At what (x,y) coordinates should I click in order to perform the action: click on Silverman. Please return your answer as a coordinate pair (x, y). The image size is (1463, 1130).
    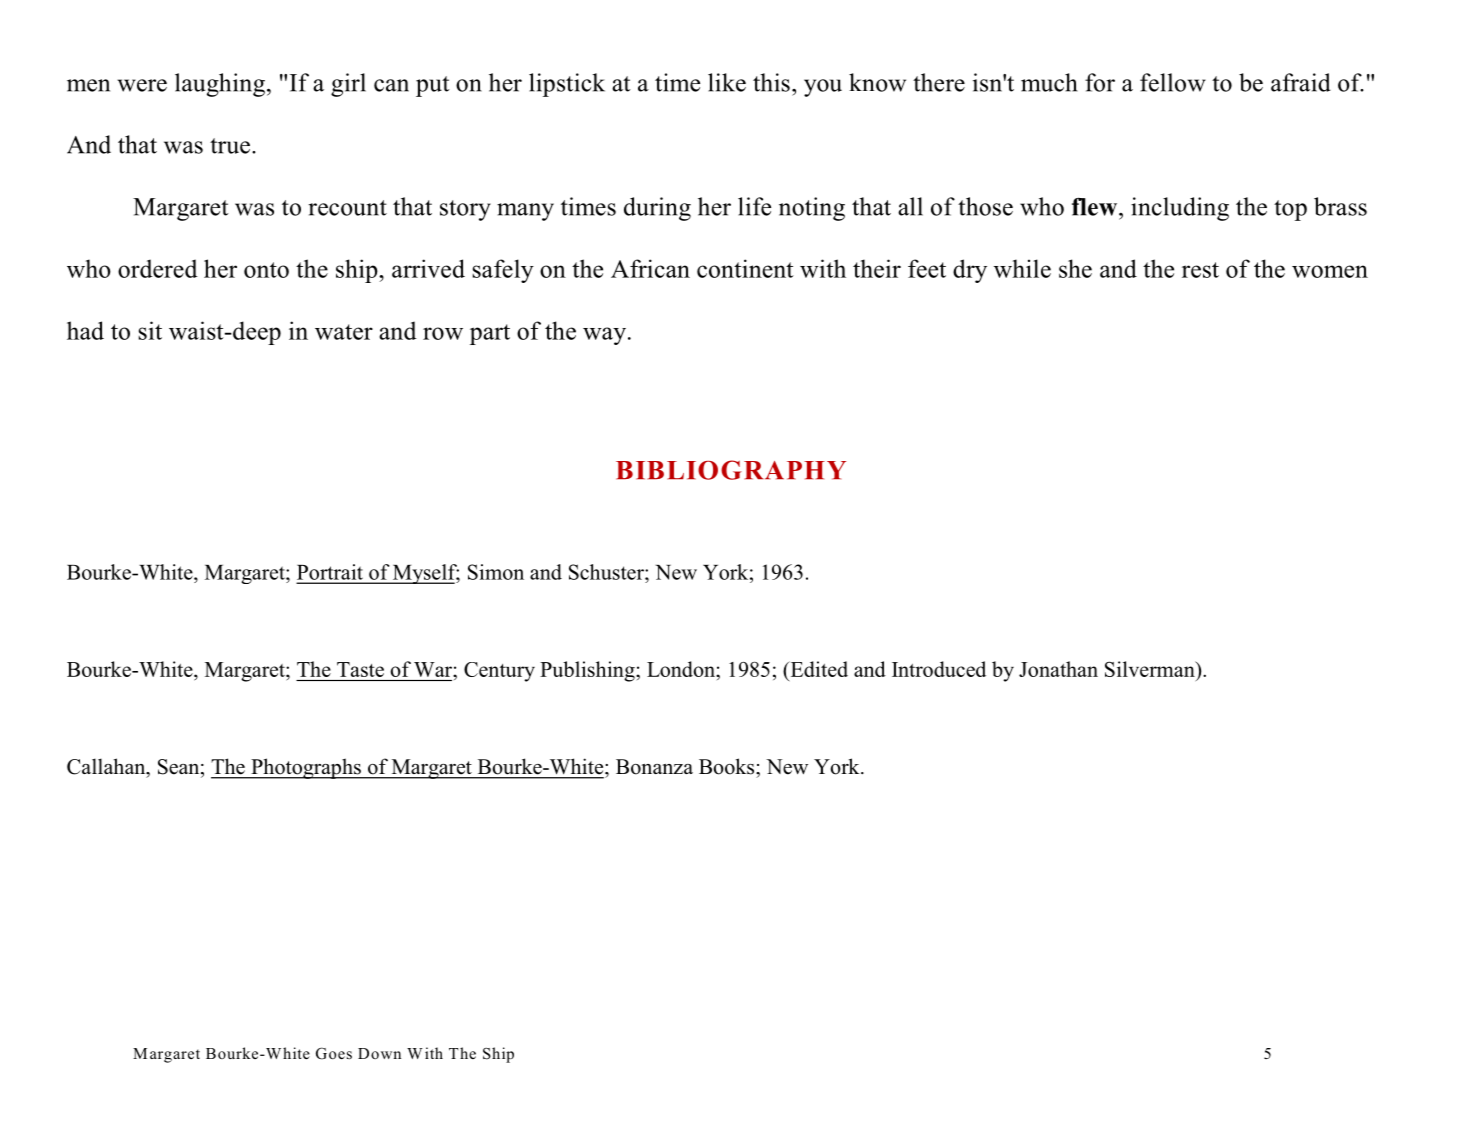
    Looking at the image, I should click on (1151, 669).
